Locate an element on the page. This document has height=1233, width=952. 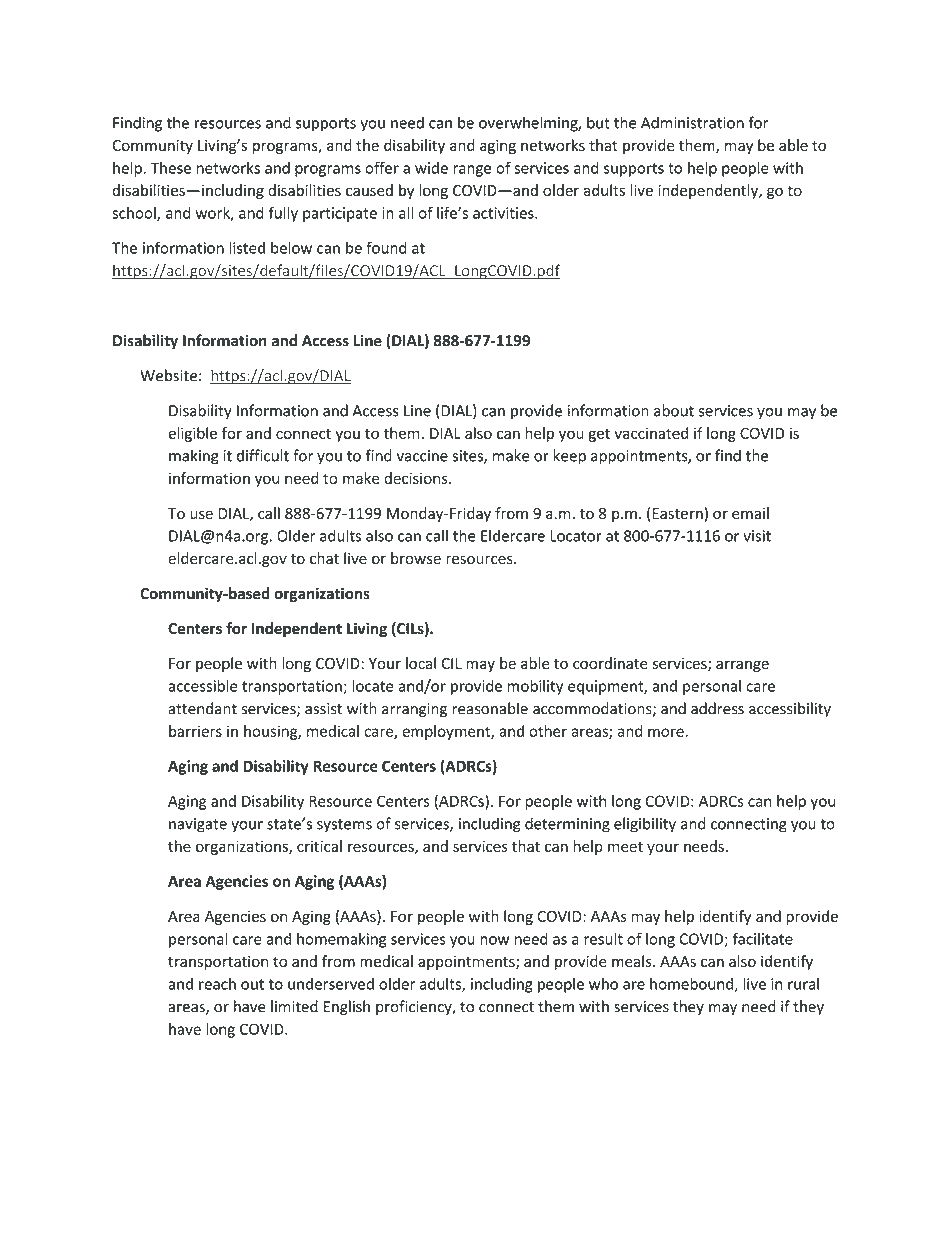
chat is located at coordinates (324, 558).
